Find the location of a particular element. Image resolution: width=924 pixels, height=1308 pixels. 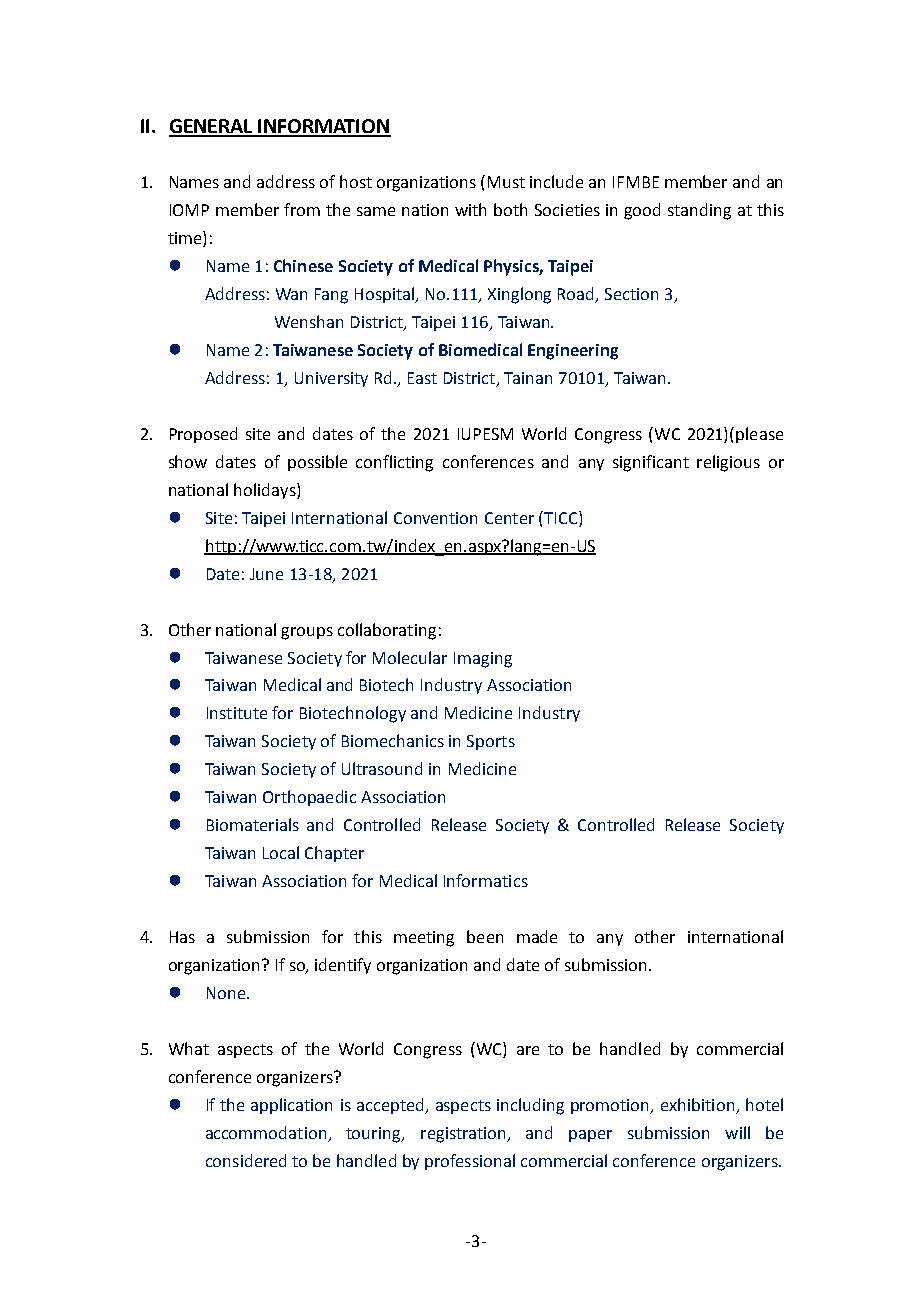

Local is located at coordinates (281, 852).
